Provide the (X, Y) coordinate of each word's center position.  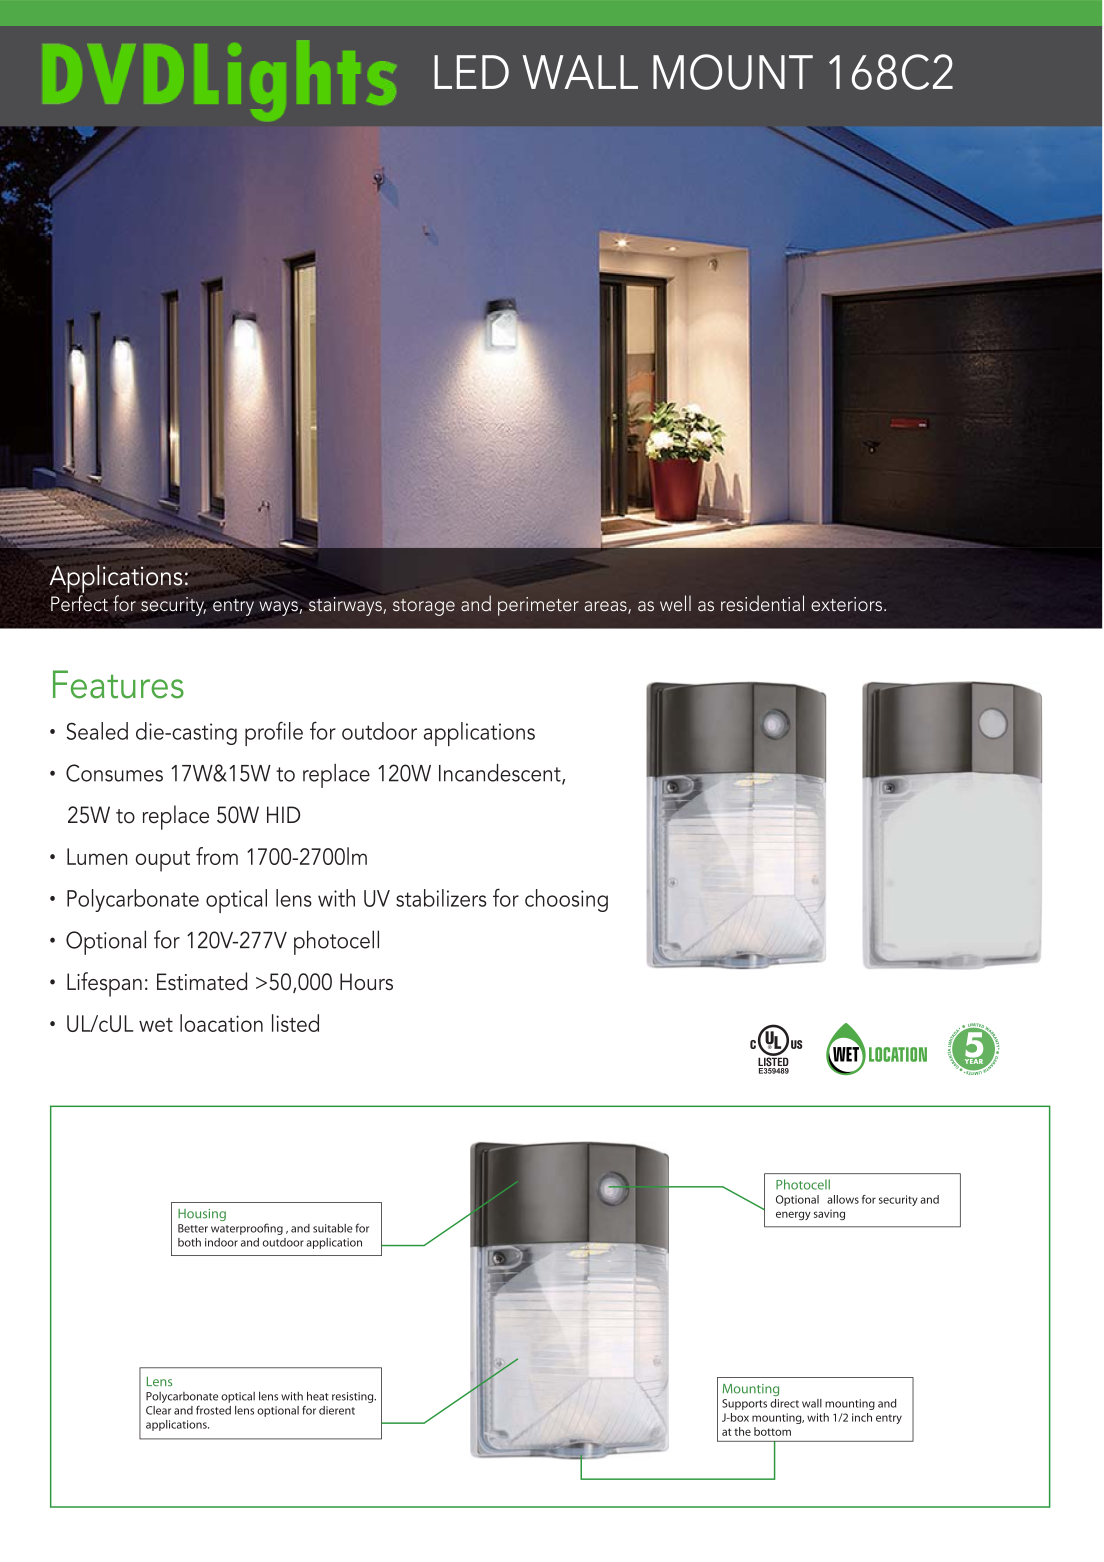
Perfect (79, 603)
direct (784, 1403)
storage (424, 607)
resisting (354, 1397)
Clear (158, 1410)
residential (762, 603)
